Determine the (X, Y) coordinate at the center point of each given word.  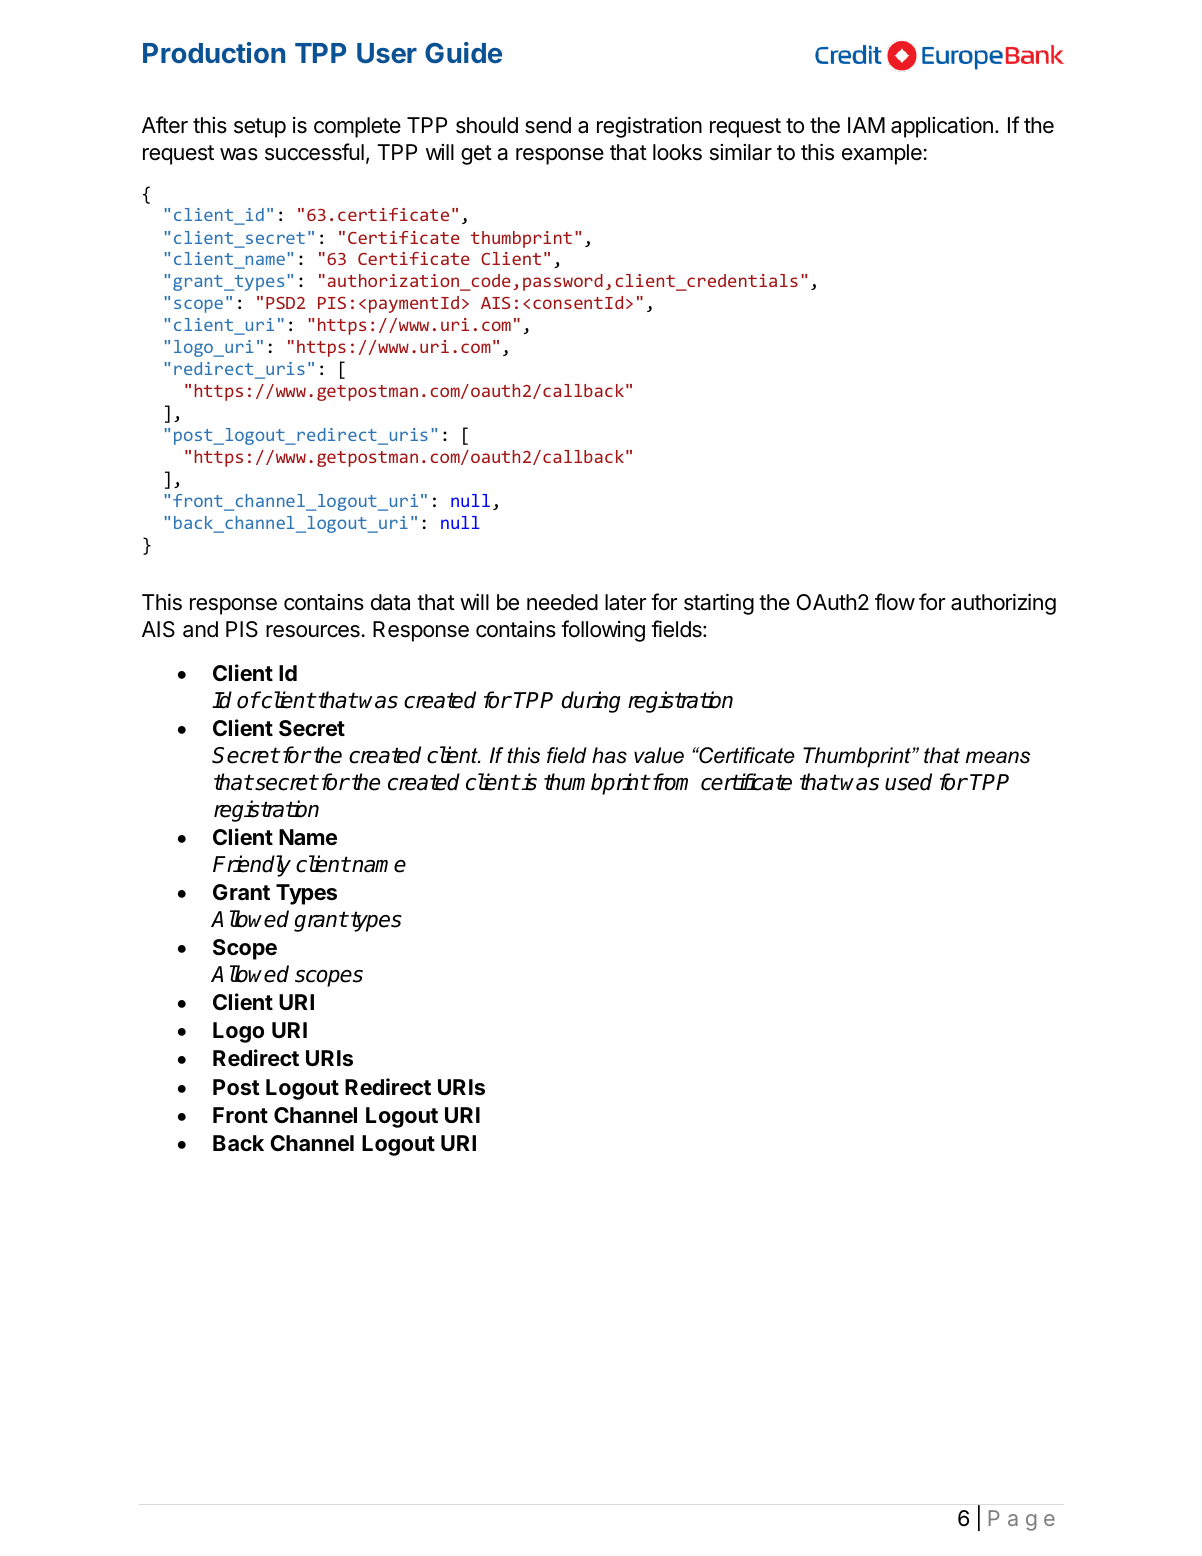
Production (214, 52)
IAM (866, 125)
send (548, 125)
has (609, 755)
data (390, 602)
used (908, 782)
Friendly (252, 866)
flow (895, 602)
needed (562, 602)
